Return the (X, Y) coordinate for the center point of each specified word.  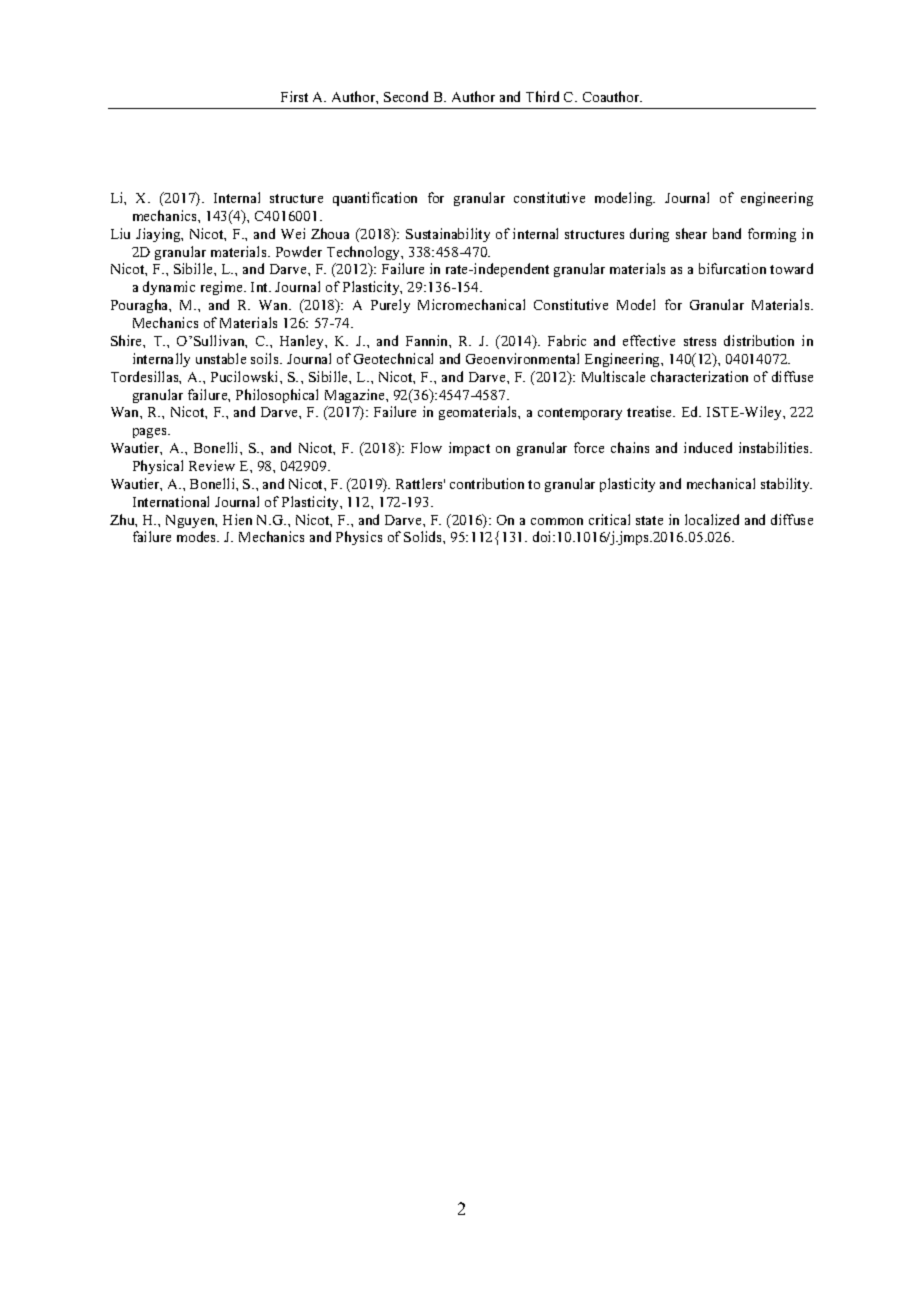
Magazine (356, 396)
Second (406, 96)
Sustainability (448, 235)
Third (542, 96)
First (294, 96)
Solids (424, 536)
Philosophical (277, 396)
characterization (699, 376)
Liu (120, 233)
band (727, 233)
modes (198, 536)
